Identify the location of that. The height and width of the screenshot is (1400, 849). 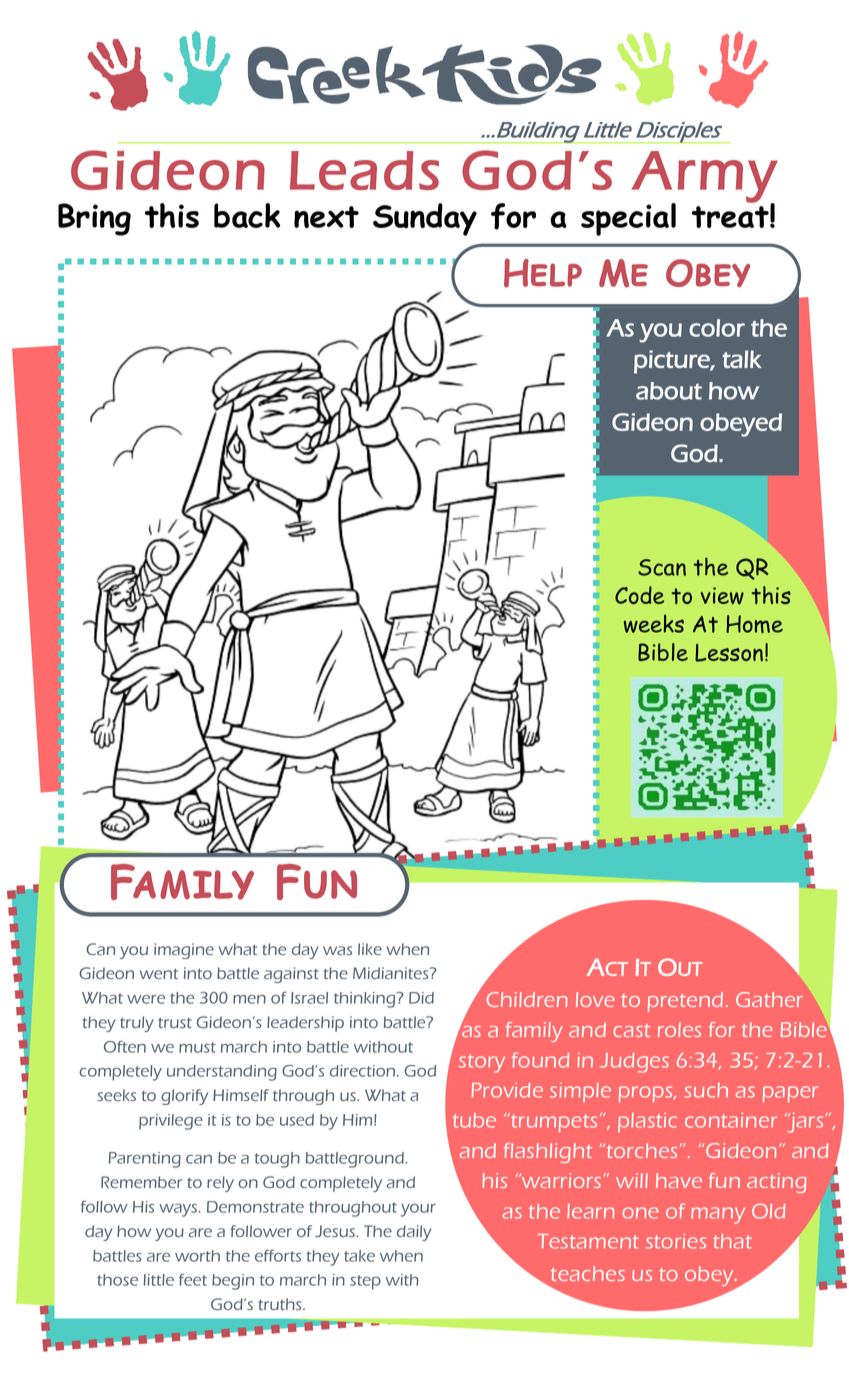
(732, 1241).
